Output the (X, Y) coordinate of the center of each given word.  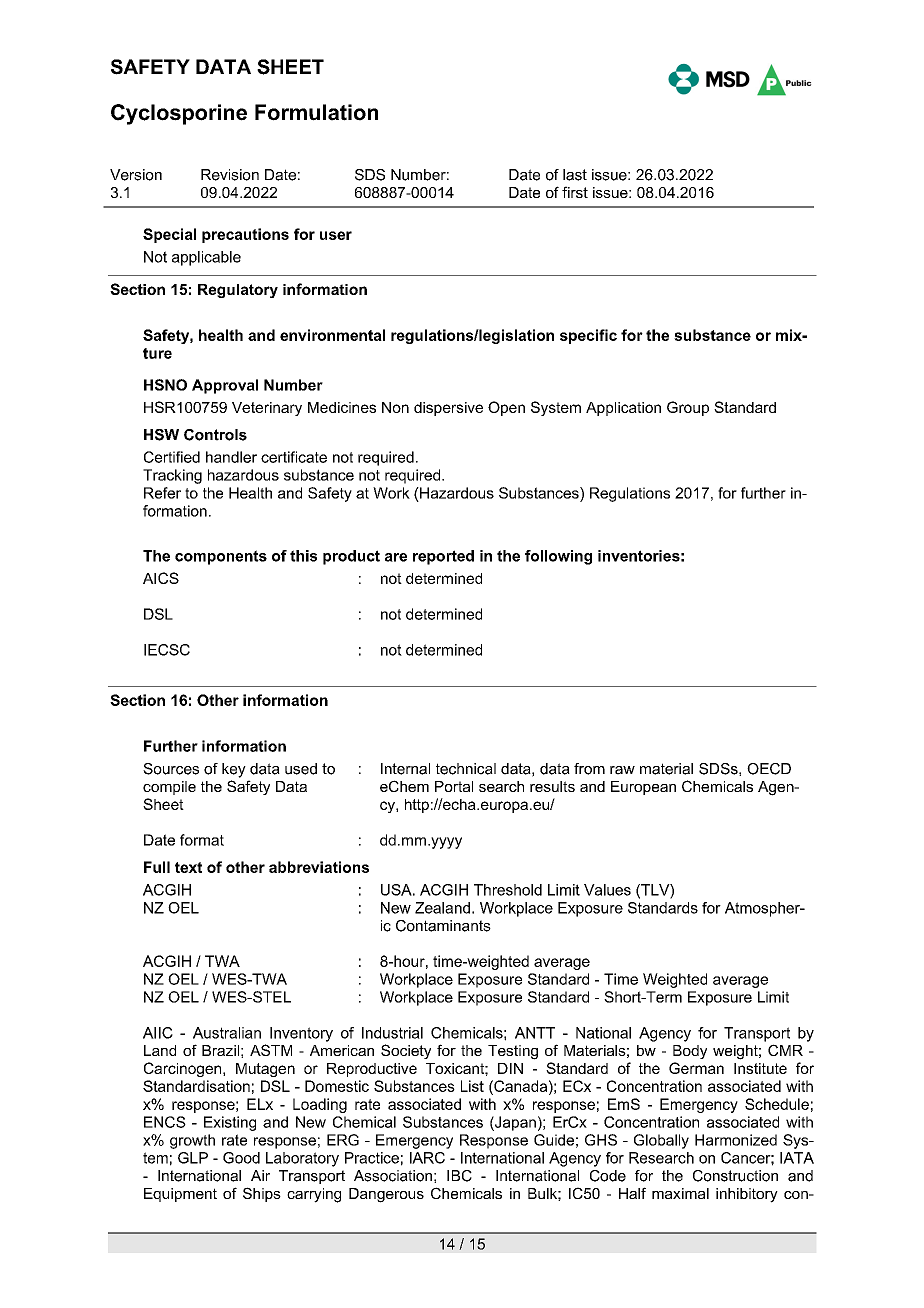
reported (443, 557)
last (575, 175)
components (221, 557)
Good (241, 1158)
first (575, 192)
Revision (230, 175)
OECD (769, 769)
